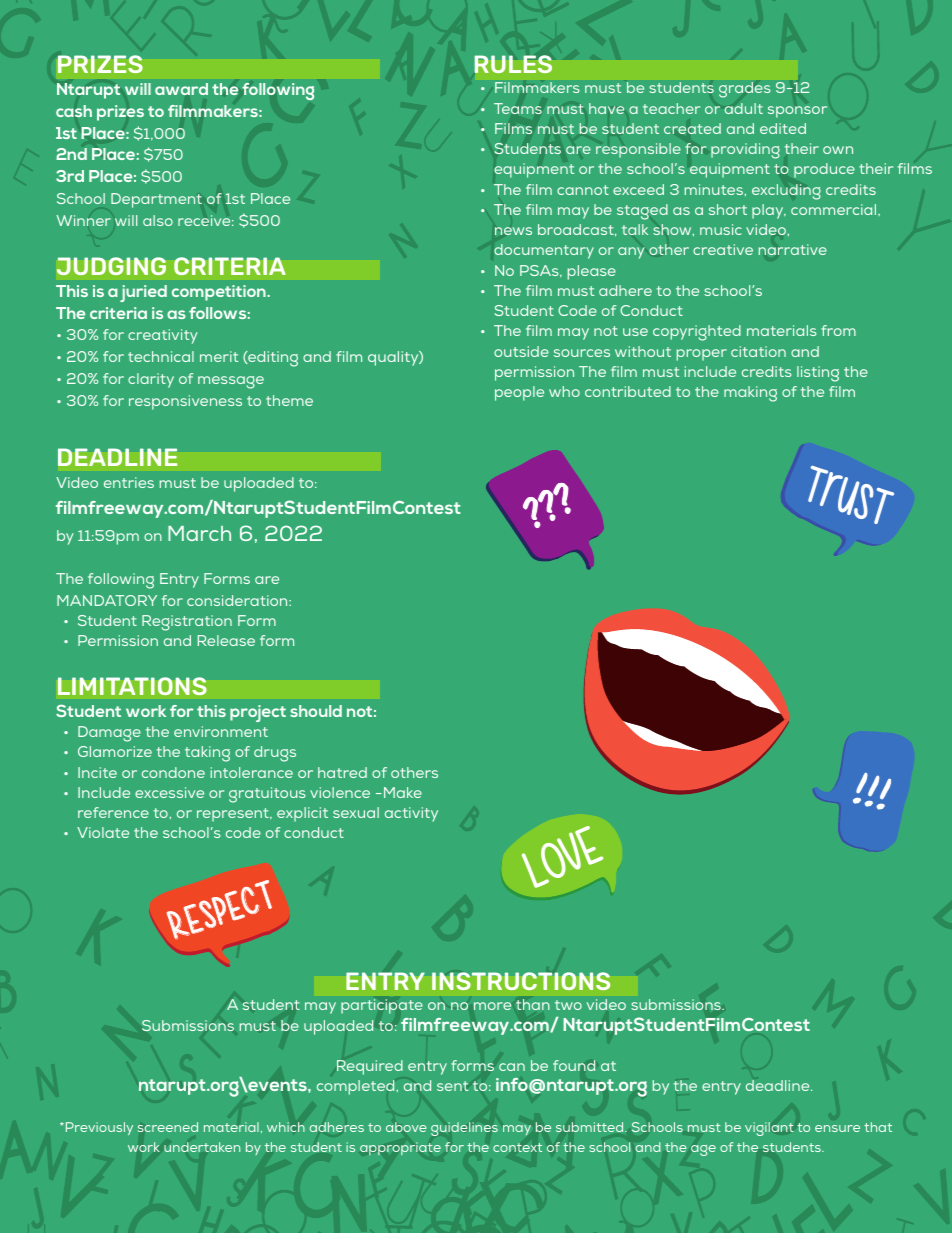 This image has width=952, height=1233. Describe the element at coordinates (316, 711) in the image. I see `should` at that location.
